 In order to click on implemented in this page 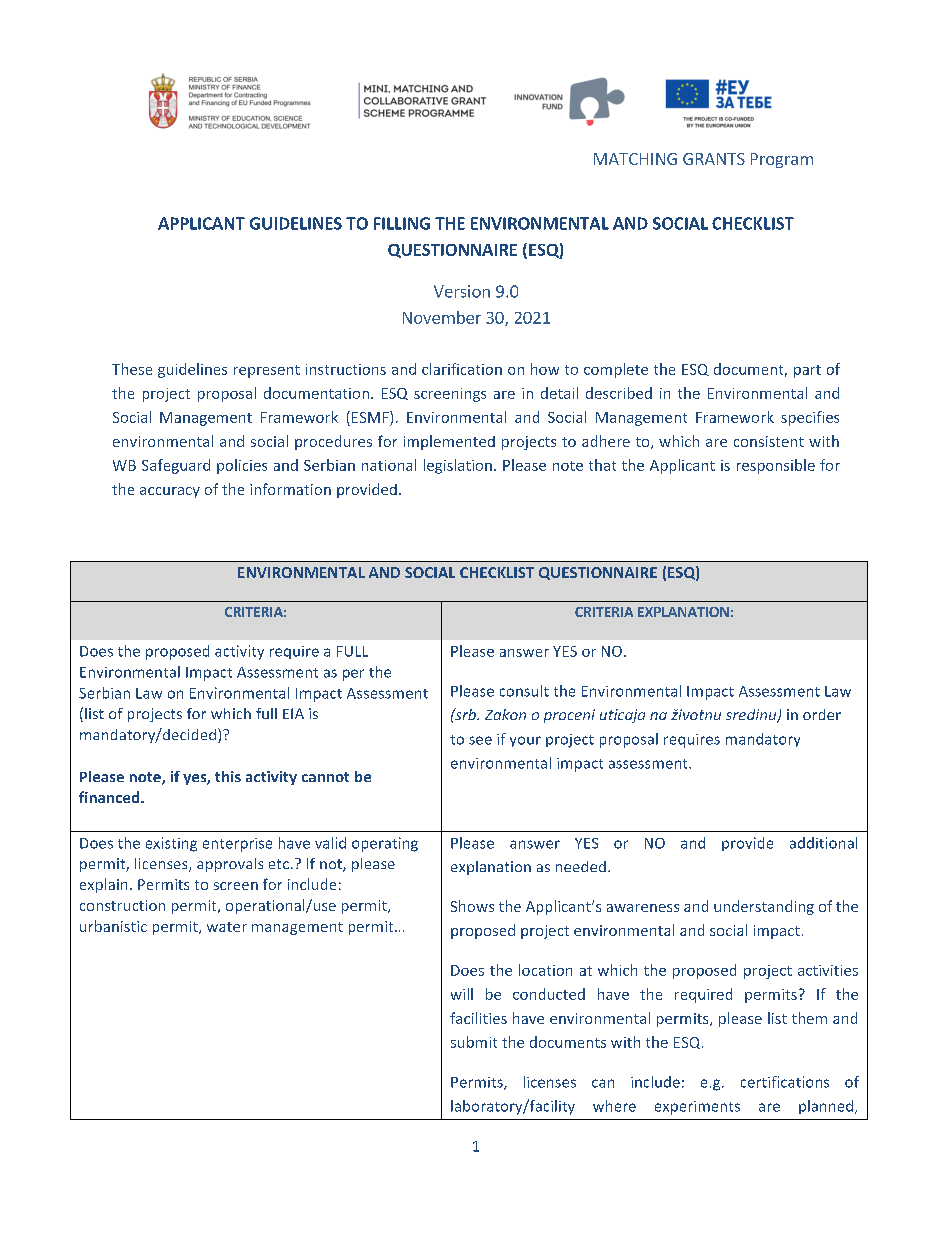, I will do `click(449, 442)`.
